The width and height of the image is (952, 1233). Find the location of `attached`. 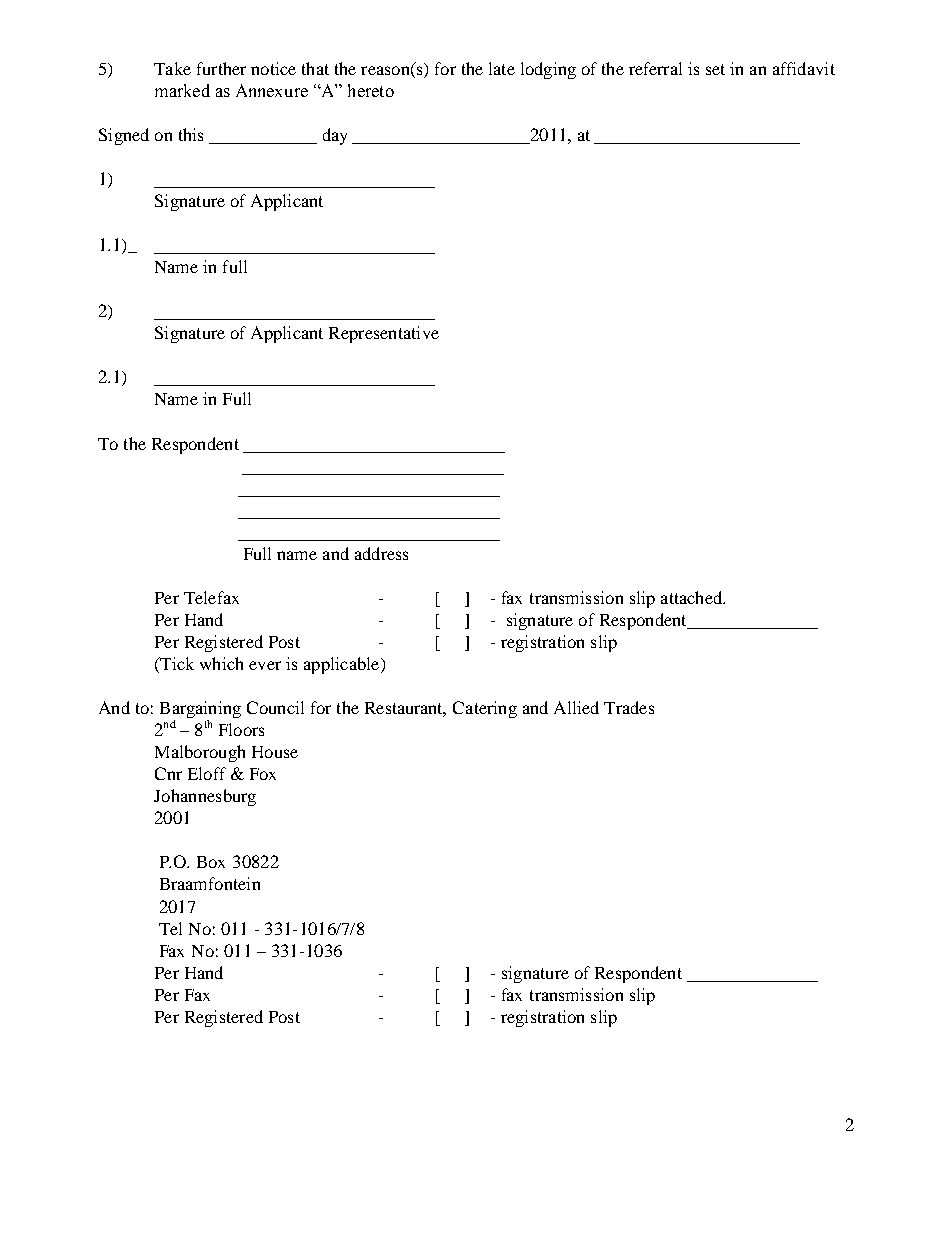

attached is located at coordinates (693, 597).
